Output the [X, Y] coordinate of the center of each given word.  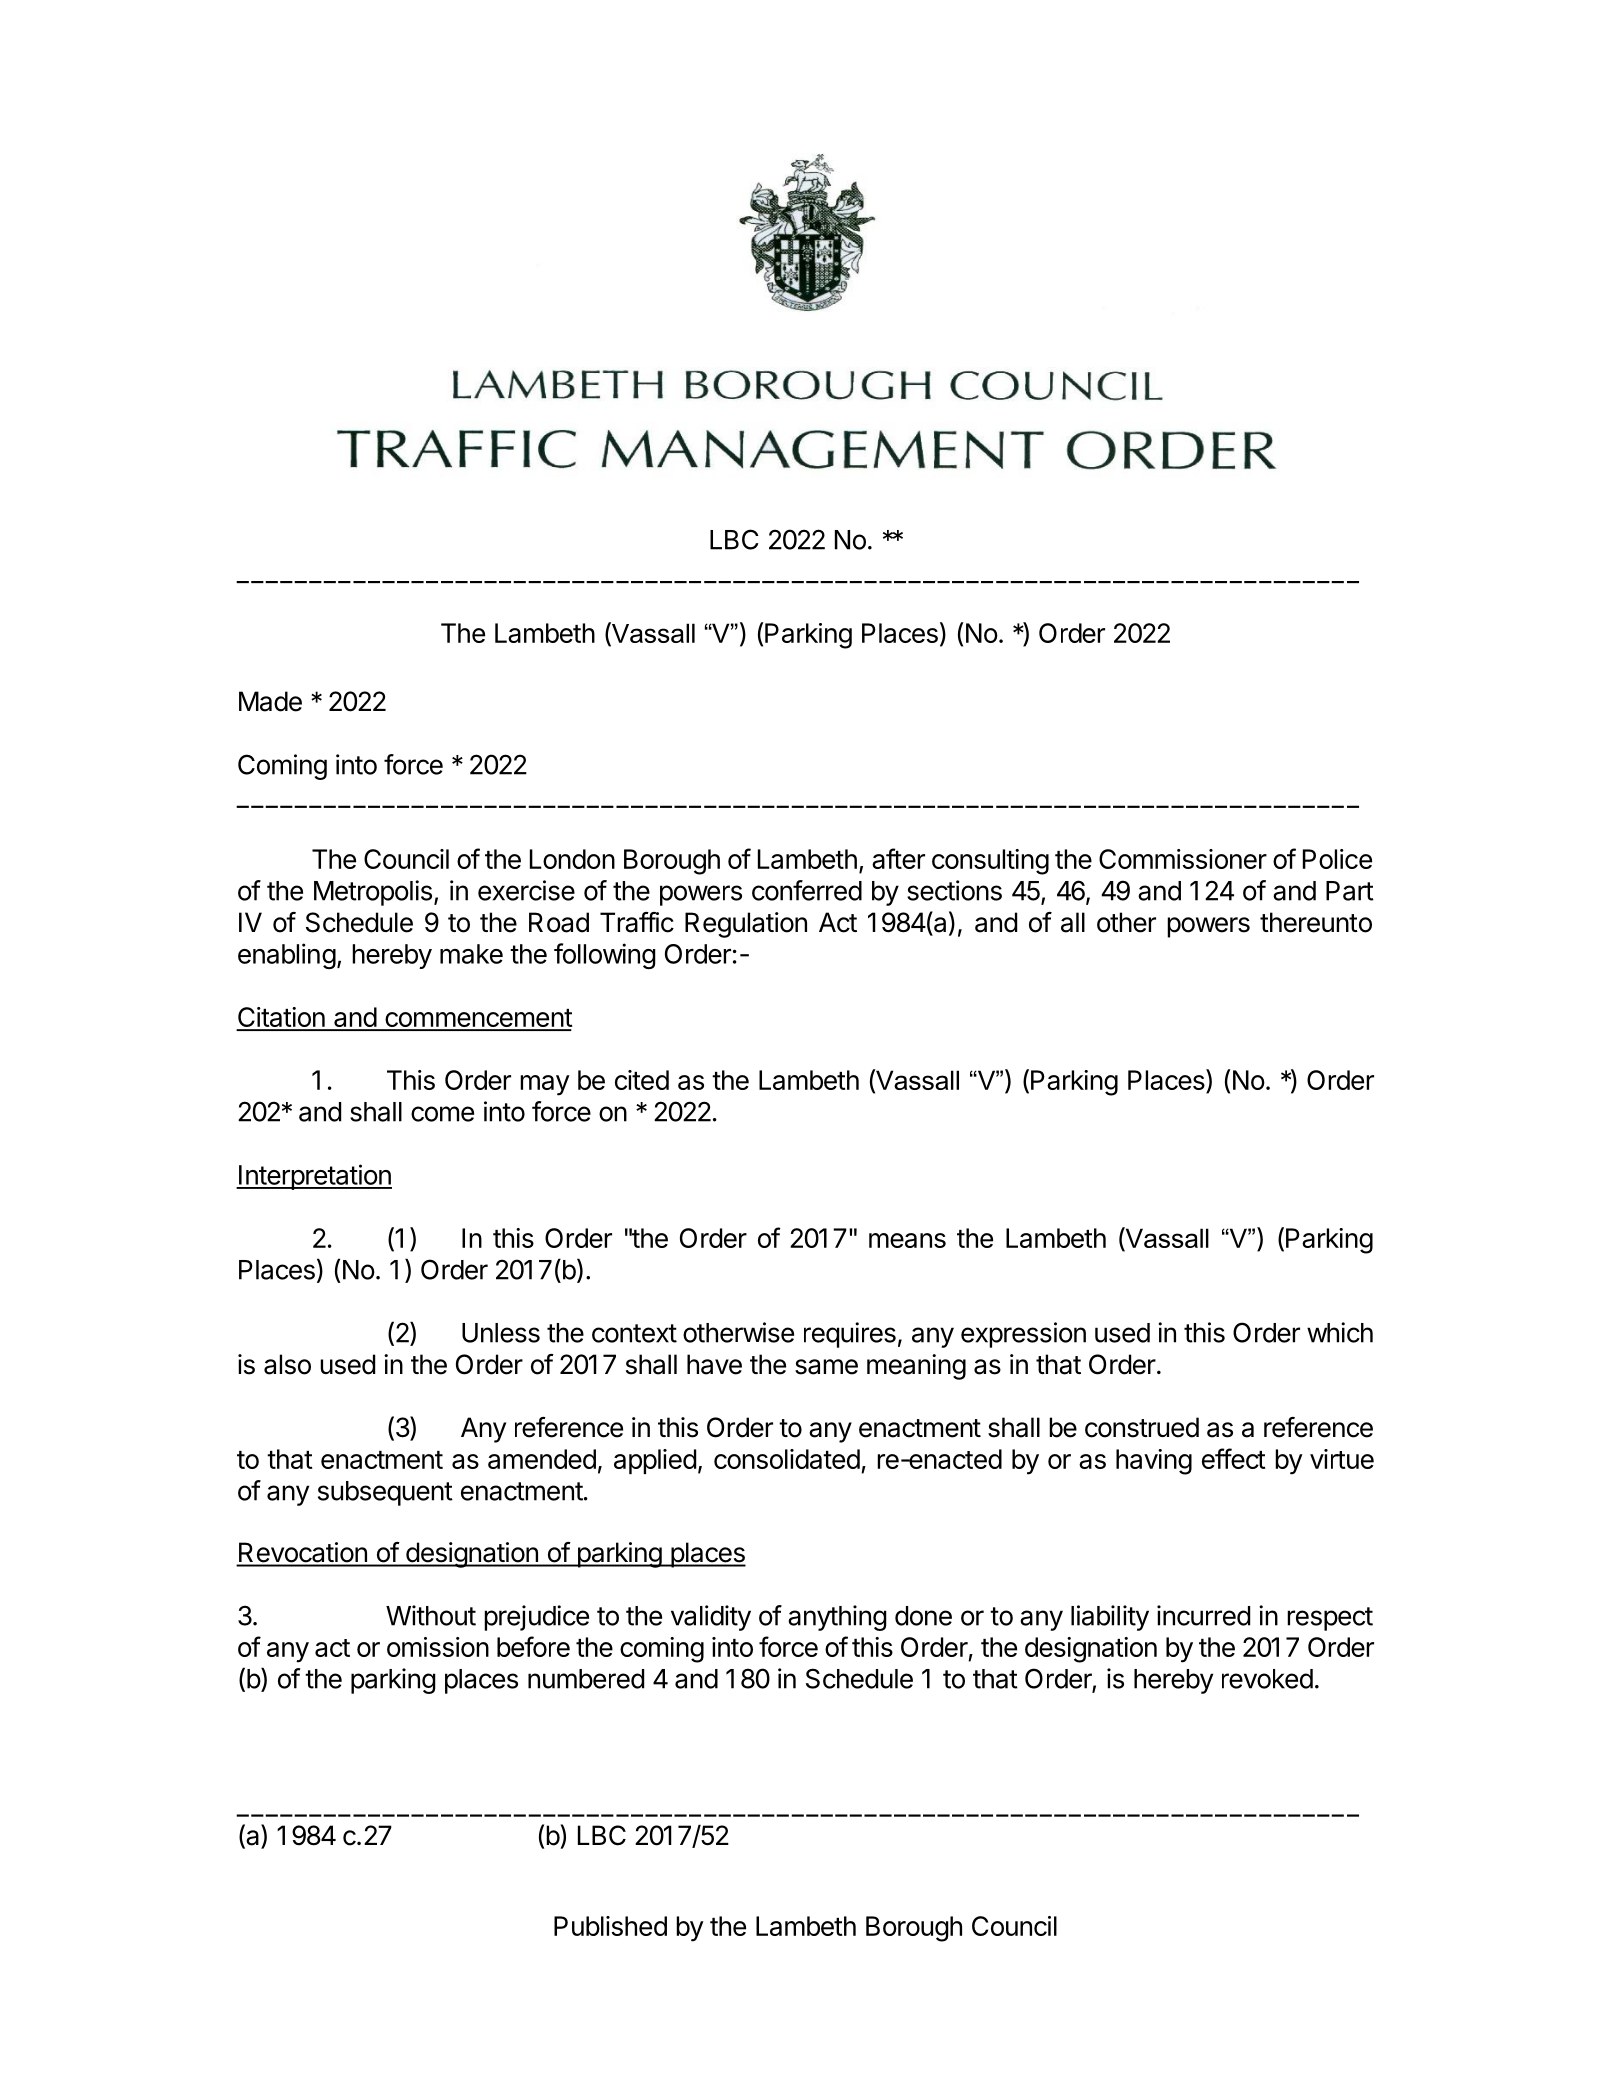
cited [642, 1080]
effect [1234, 1458]
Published [610, 1926]
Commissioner [1183, 859]
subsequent [385, 1493]
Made [270, 701]
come [442, 1114]
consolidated [787, 1459]
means [907, 1240]
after [898, 858]
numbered [586, 1679]
